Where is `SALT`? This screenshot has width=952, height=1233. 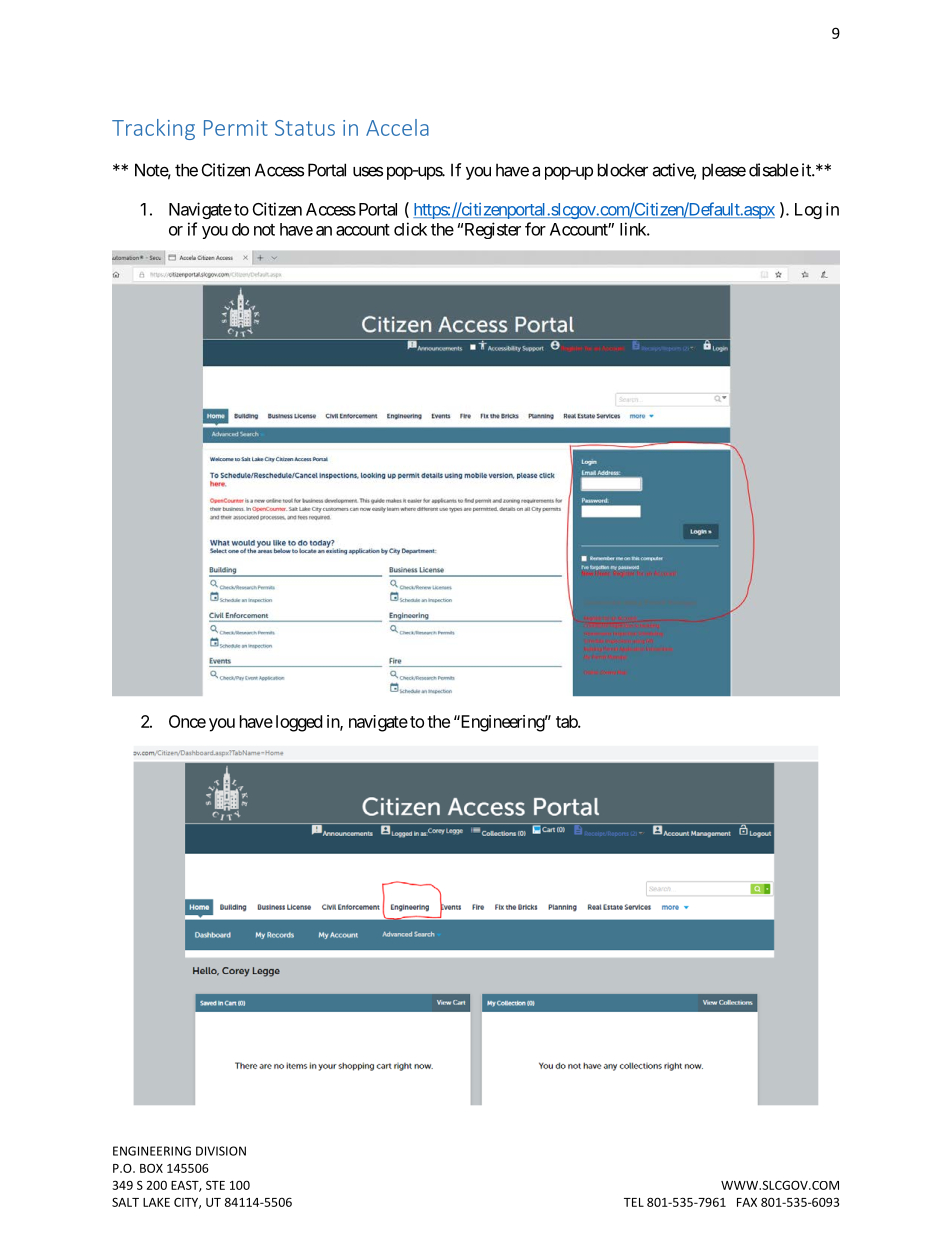
SALT is located at coordinates (125, 1202).
